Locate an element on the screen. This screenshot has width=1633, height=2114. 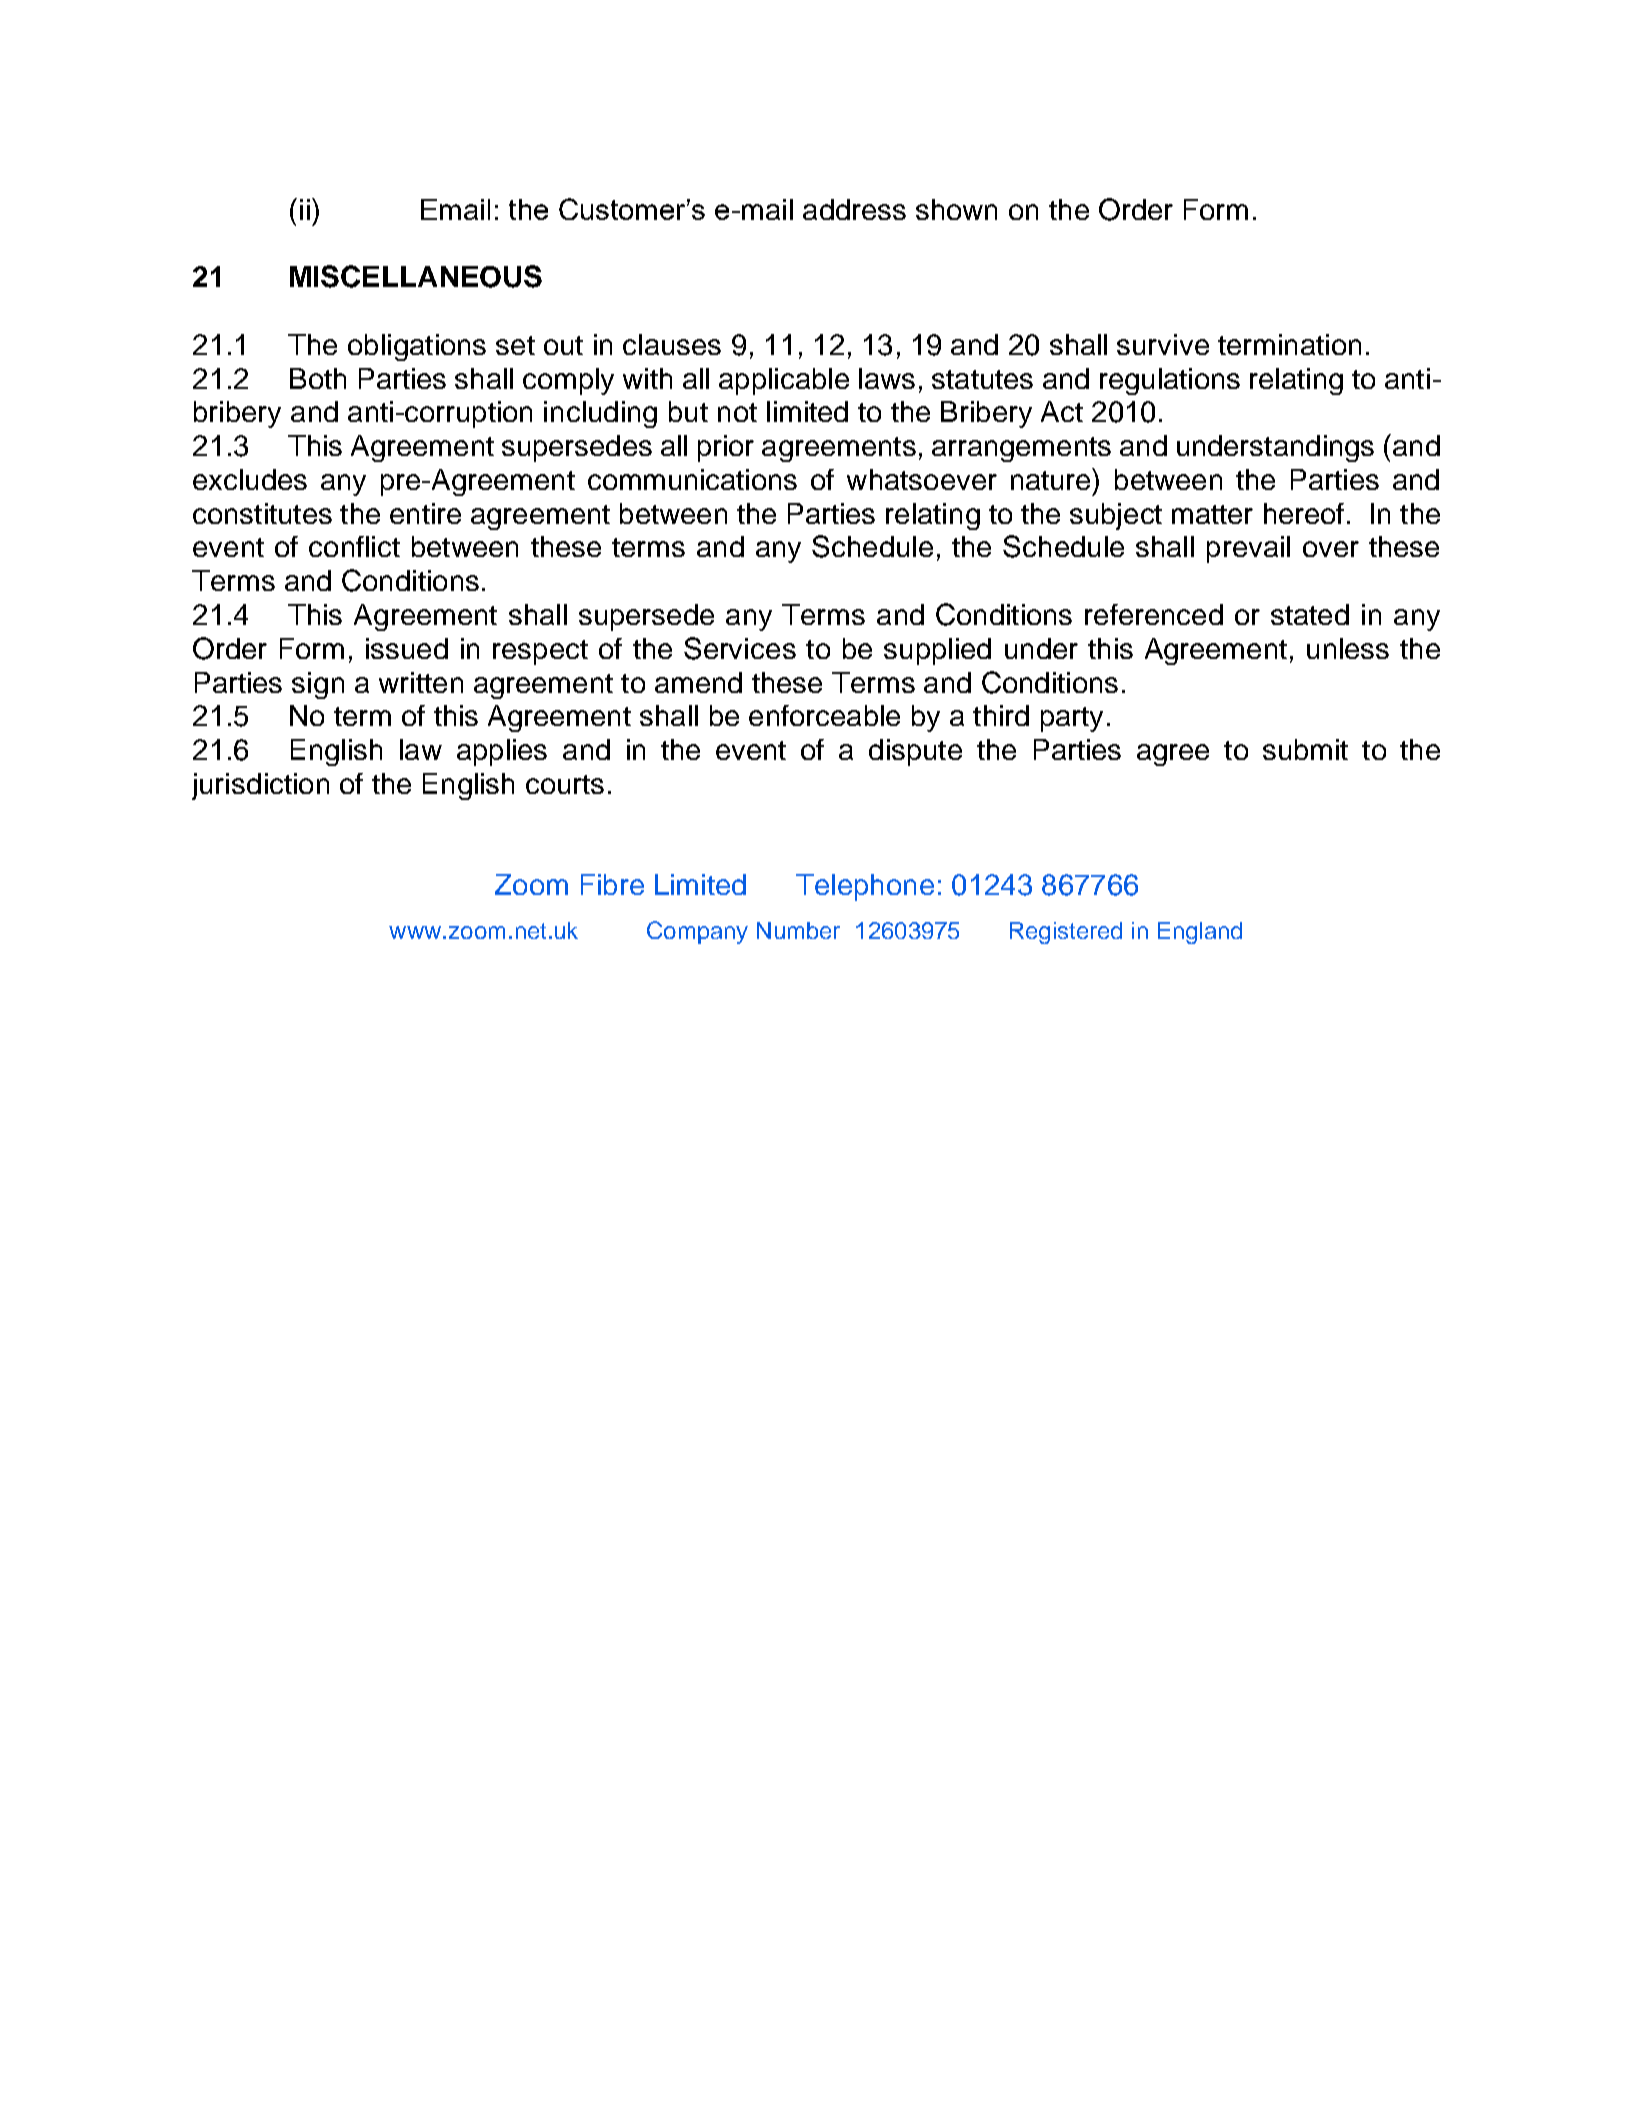
enforceable is located at coordinates (824, 715).
